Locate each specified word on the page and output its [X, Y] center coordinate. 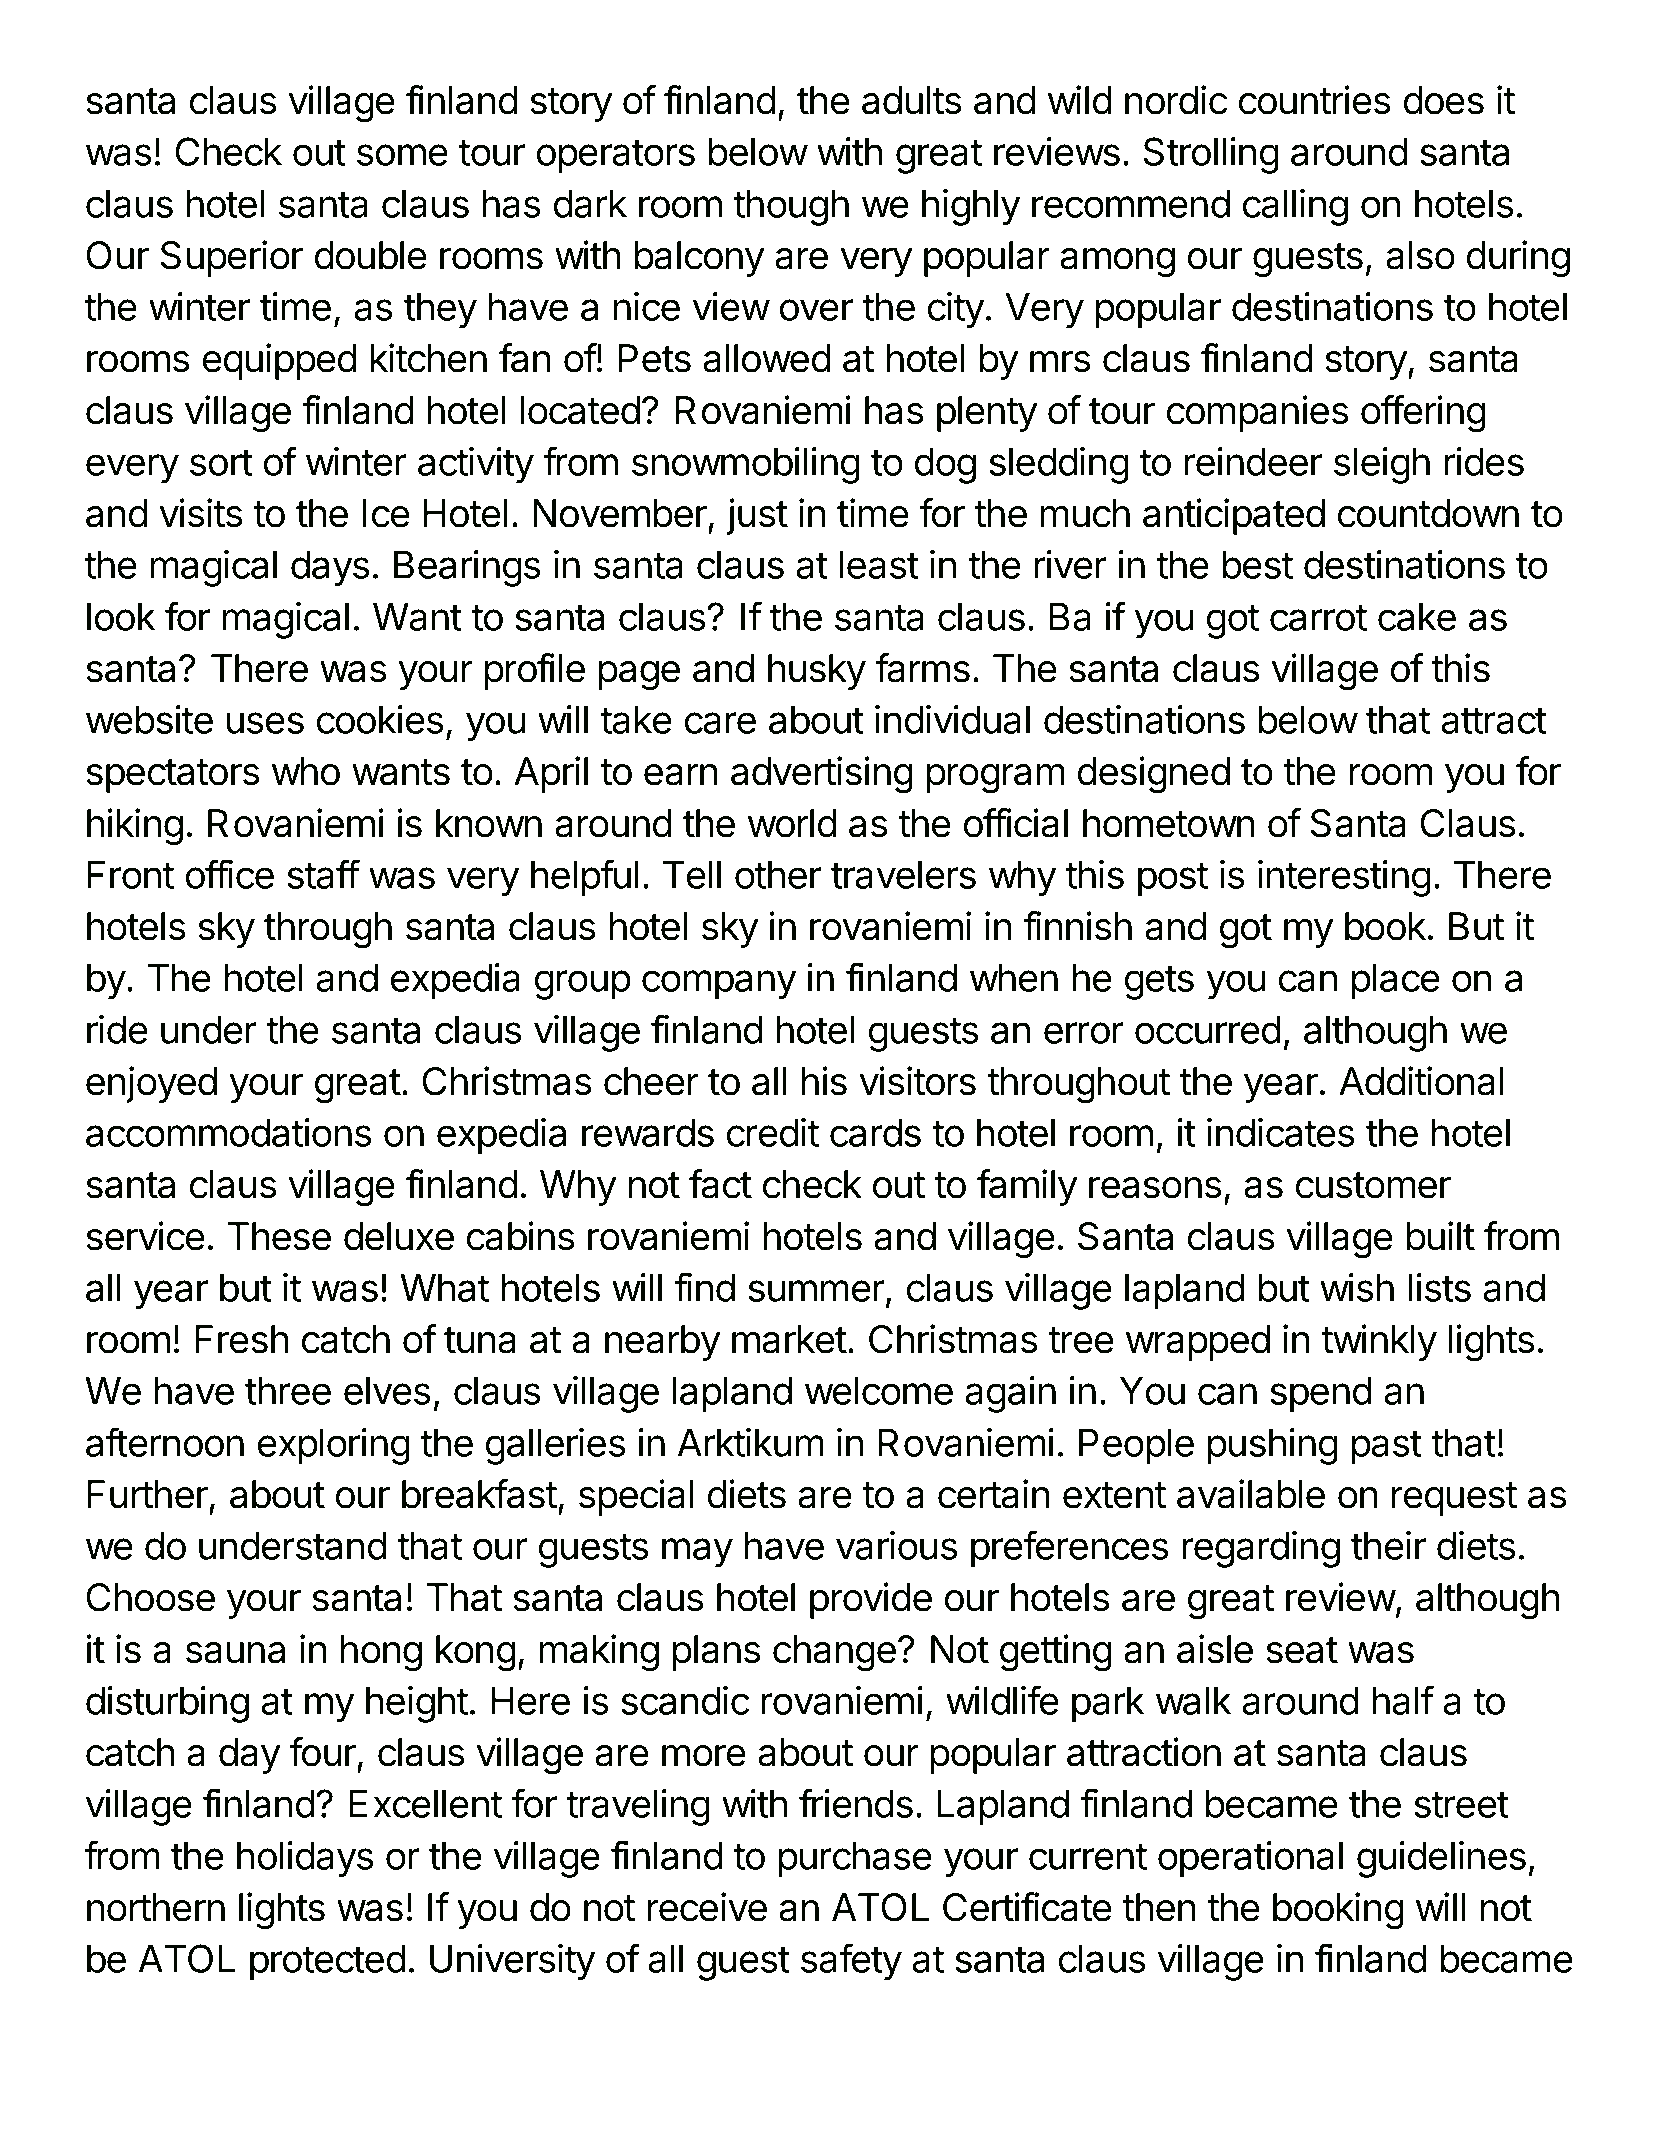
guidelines [1441, 1859]
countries [1314, 100]
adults [911, 100]
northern [156, 1907]
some [402, 155]
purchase [855, 1860]
